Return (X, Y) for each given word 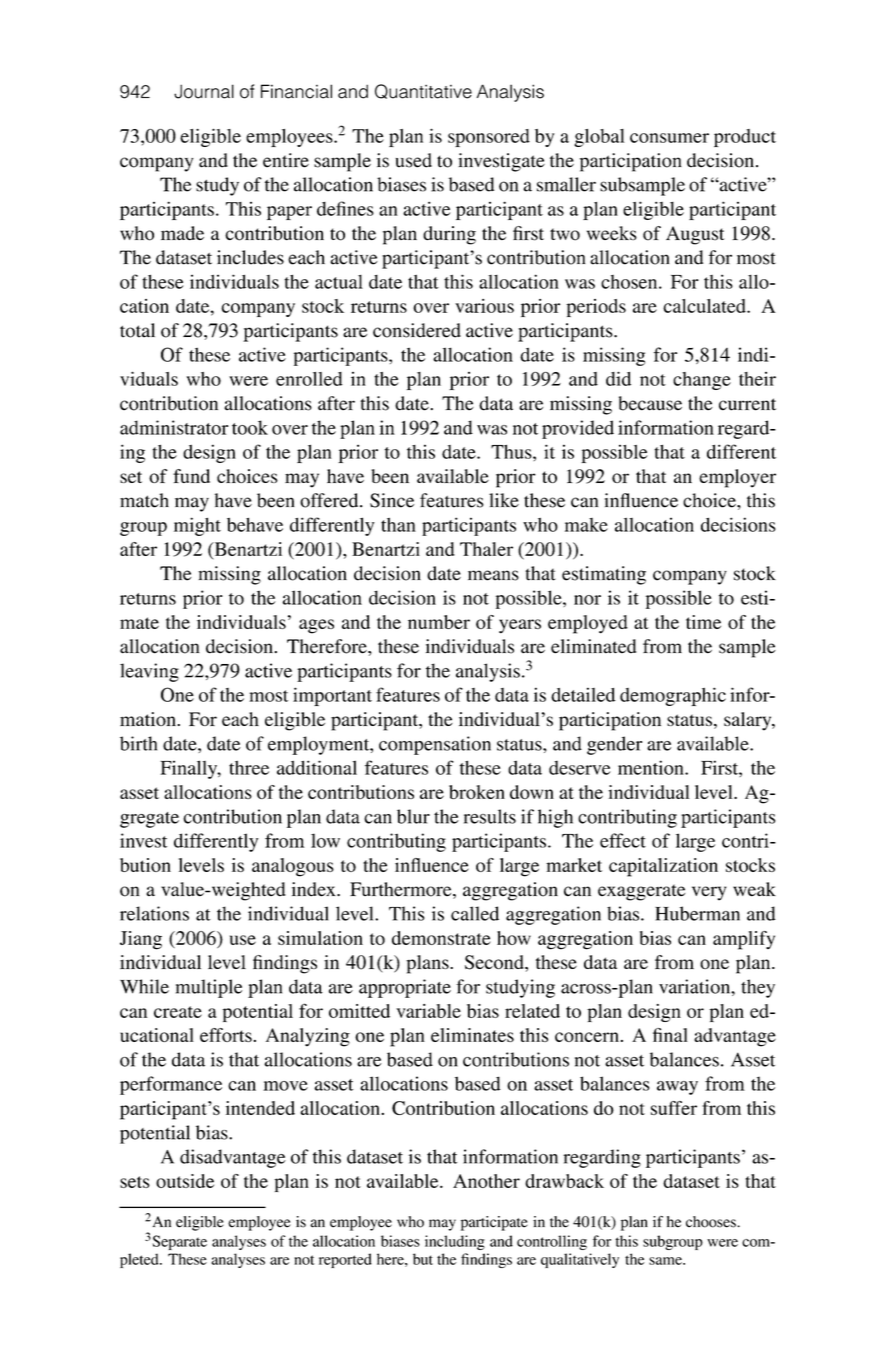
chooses (712, 1222)
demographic (673, 696)
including (455, 1242)
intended (260, 1108)
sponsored (489, 138)
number (439, 622)
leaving (149, 672)
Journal (204, 91)
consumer (669, 138)
